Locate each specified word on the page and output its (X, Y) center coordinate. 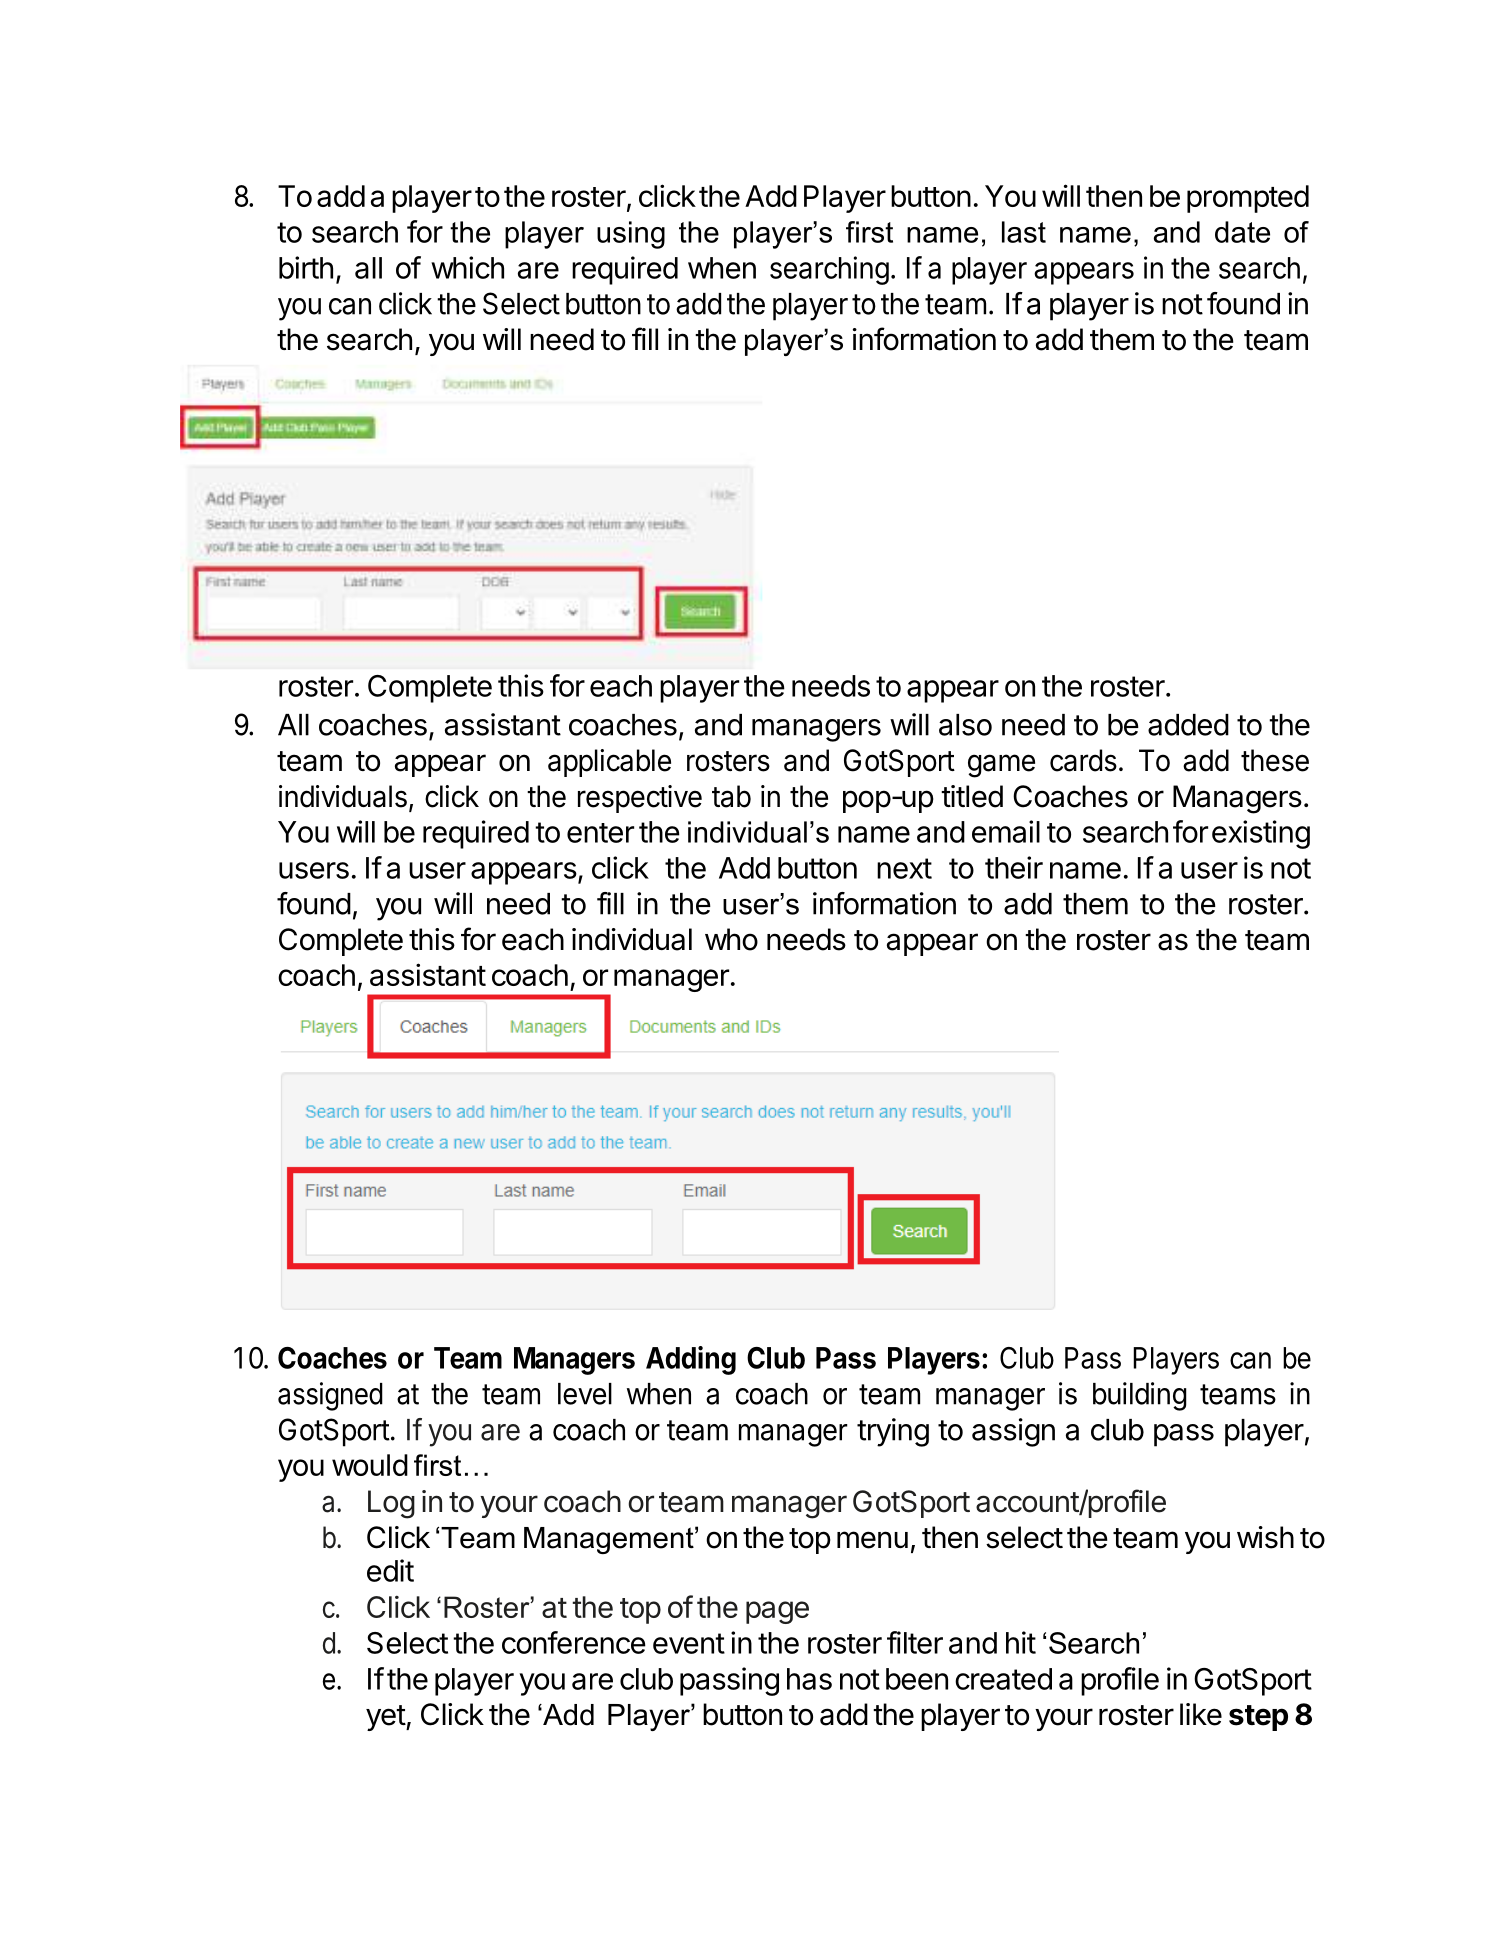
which (467, 267)
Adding (691, 1360)
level (585, 1394)
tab (731, 796)
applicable (609, 763)
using (631, 235)
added (1188, 725)
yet (386, 1718)
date (1242, 232)
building (1140, 1396)
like (1201, 1714)
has (809, 1679)
